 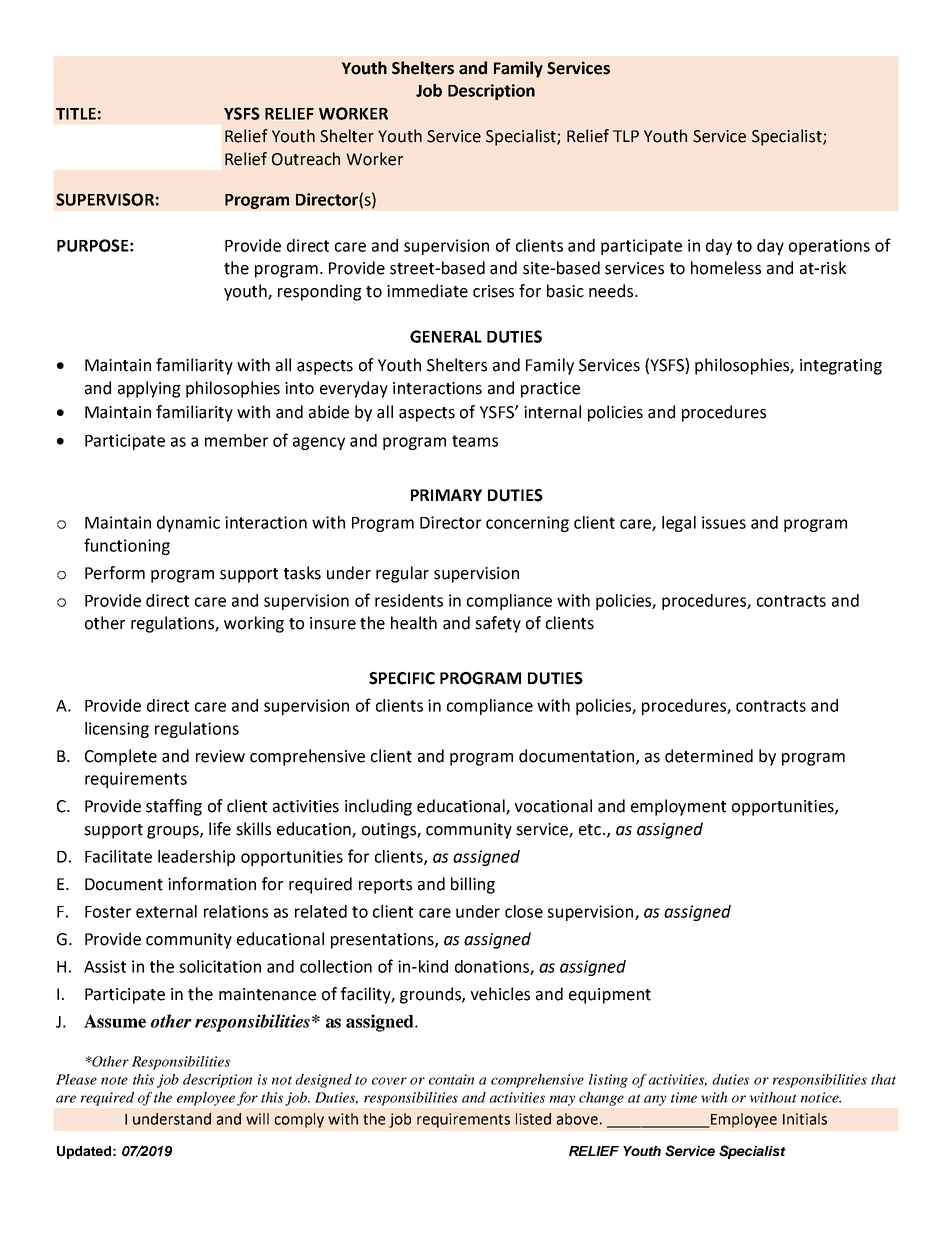 I want to click on applying, so click(x=149, y=389).
